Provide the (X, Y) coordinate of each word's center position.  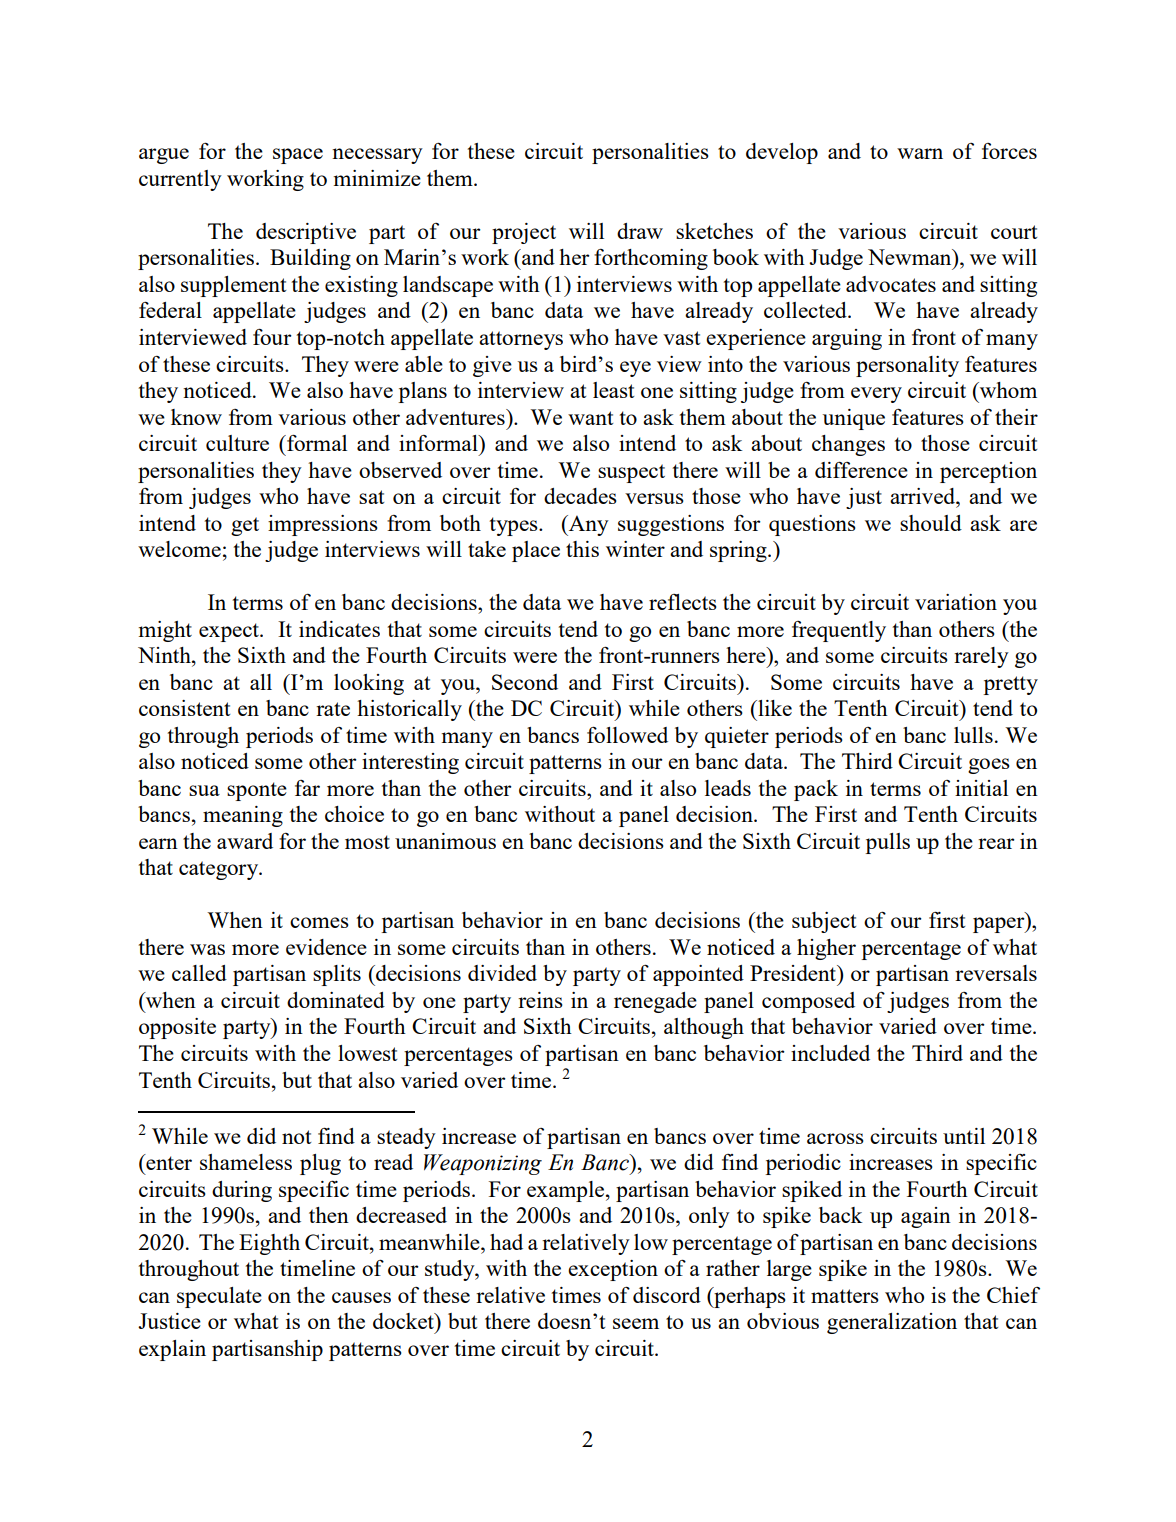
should (931, 523)
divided (502, 973)
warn (920, 153)
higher (826, 949)
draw (640, 231)
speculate (219, 1297)
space (298, 156)
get (245, 526)
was (207, 949)
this (582, 549)
